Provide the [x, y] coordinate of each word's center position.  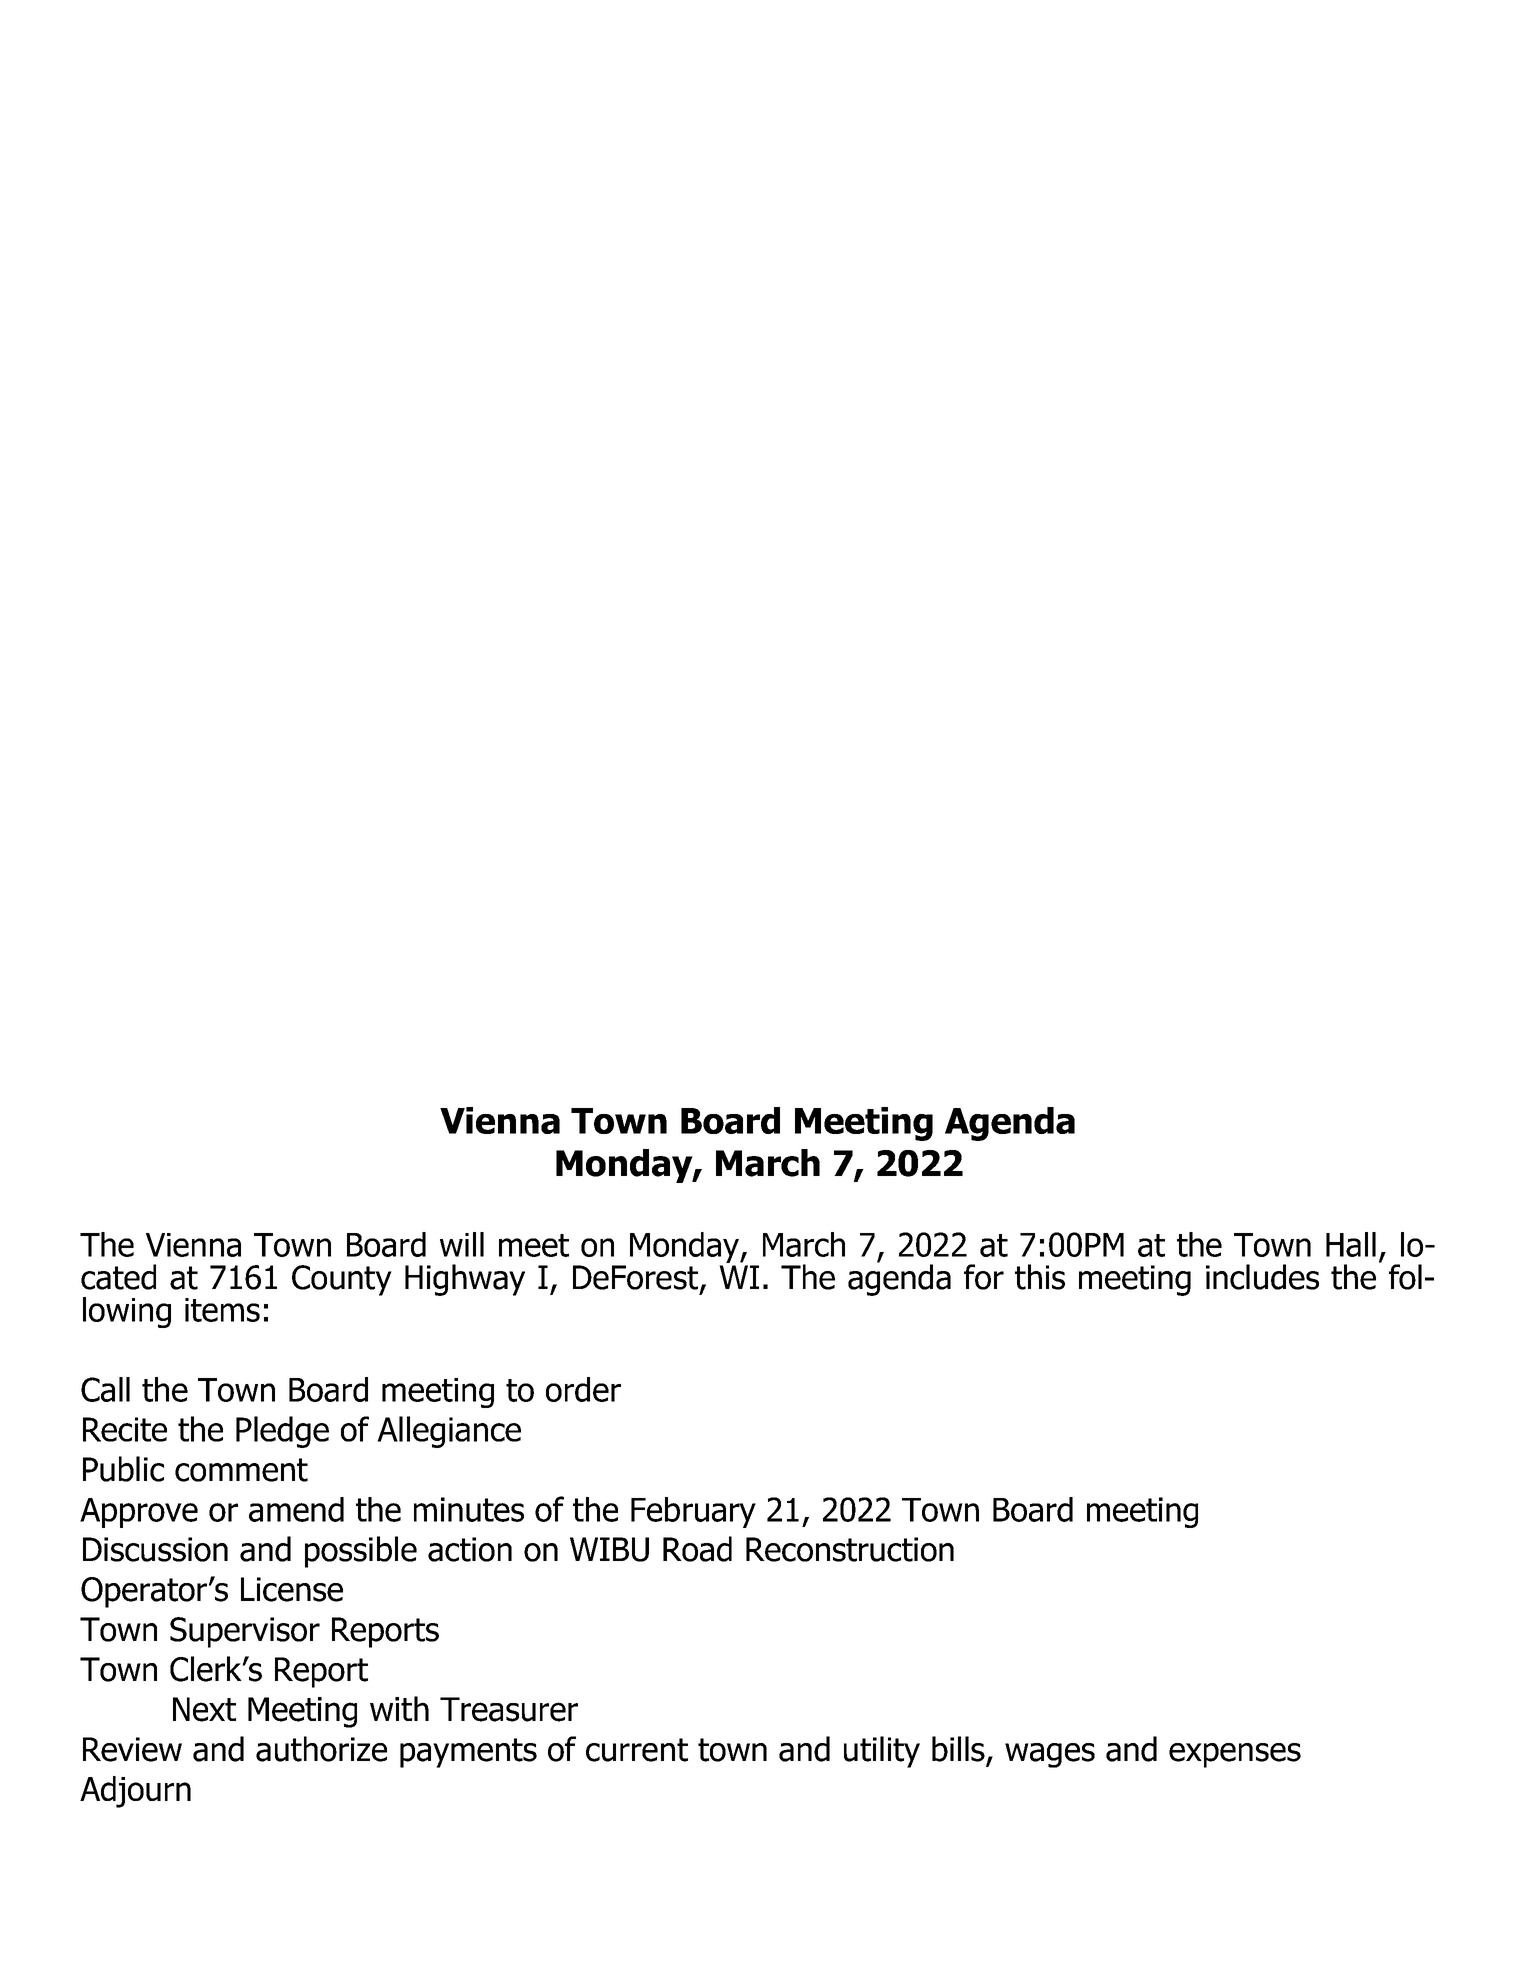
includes [1262, 1277]
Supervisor [245, 1632]
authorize [321, 1749]
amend [296, 1509]
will [462, 1244]
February [693, 1512]
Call [105, 1389]
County [342, 1280]
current [637, 1750]
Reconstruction [850, 1549]
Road [697, 1549]
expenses [1235, 1755]
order [583, 1389]
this [1040, 1277]
